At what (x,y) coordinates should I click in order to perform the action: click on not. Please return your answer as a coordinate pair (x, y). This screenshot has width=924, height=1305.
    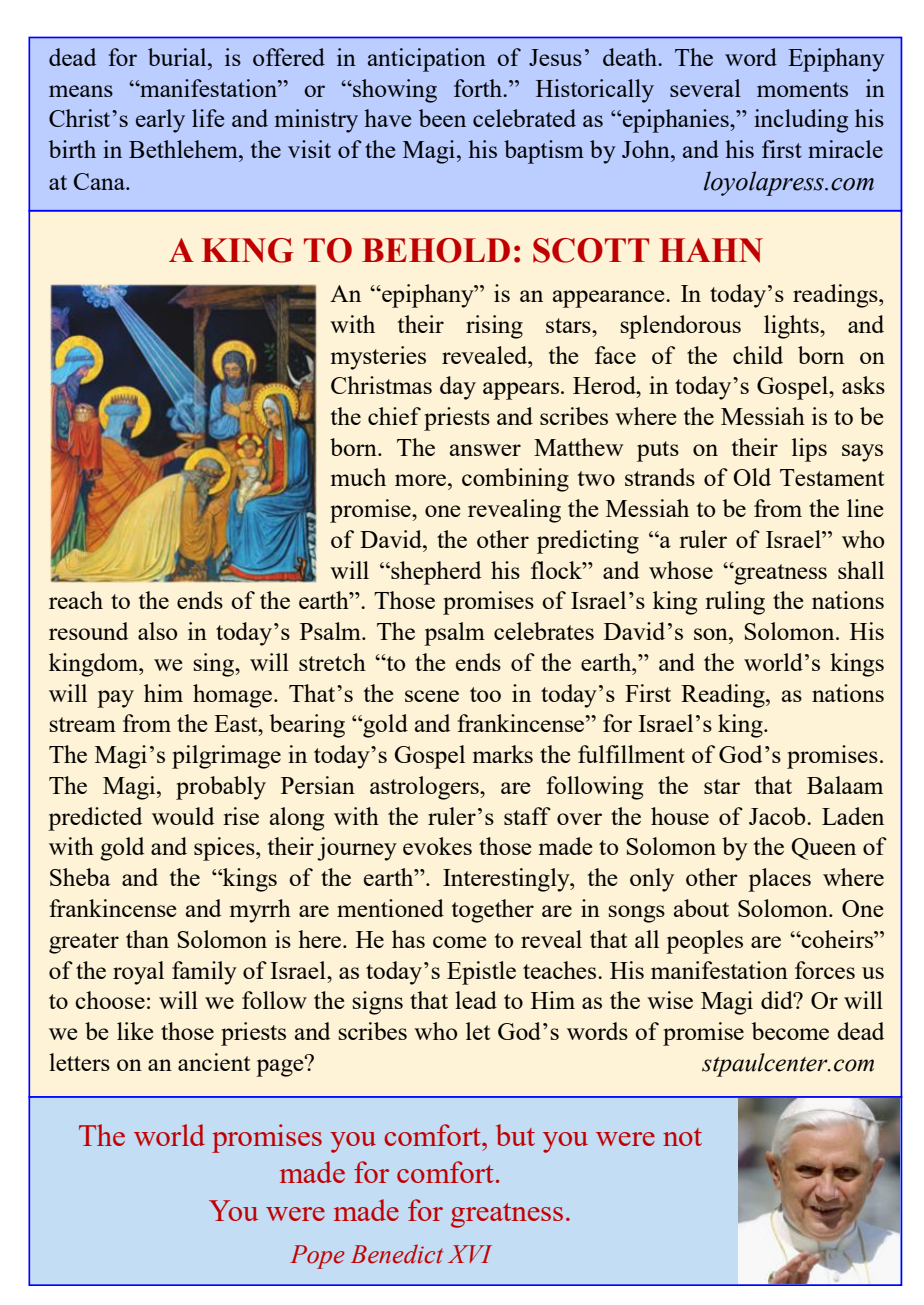
    Looking at the image, I should click on (682, 1137).
